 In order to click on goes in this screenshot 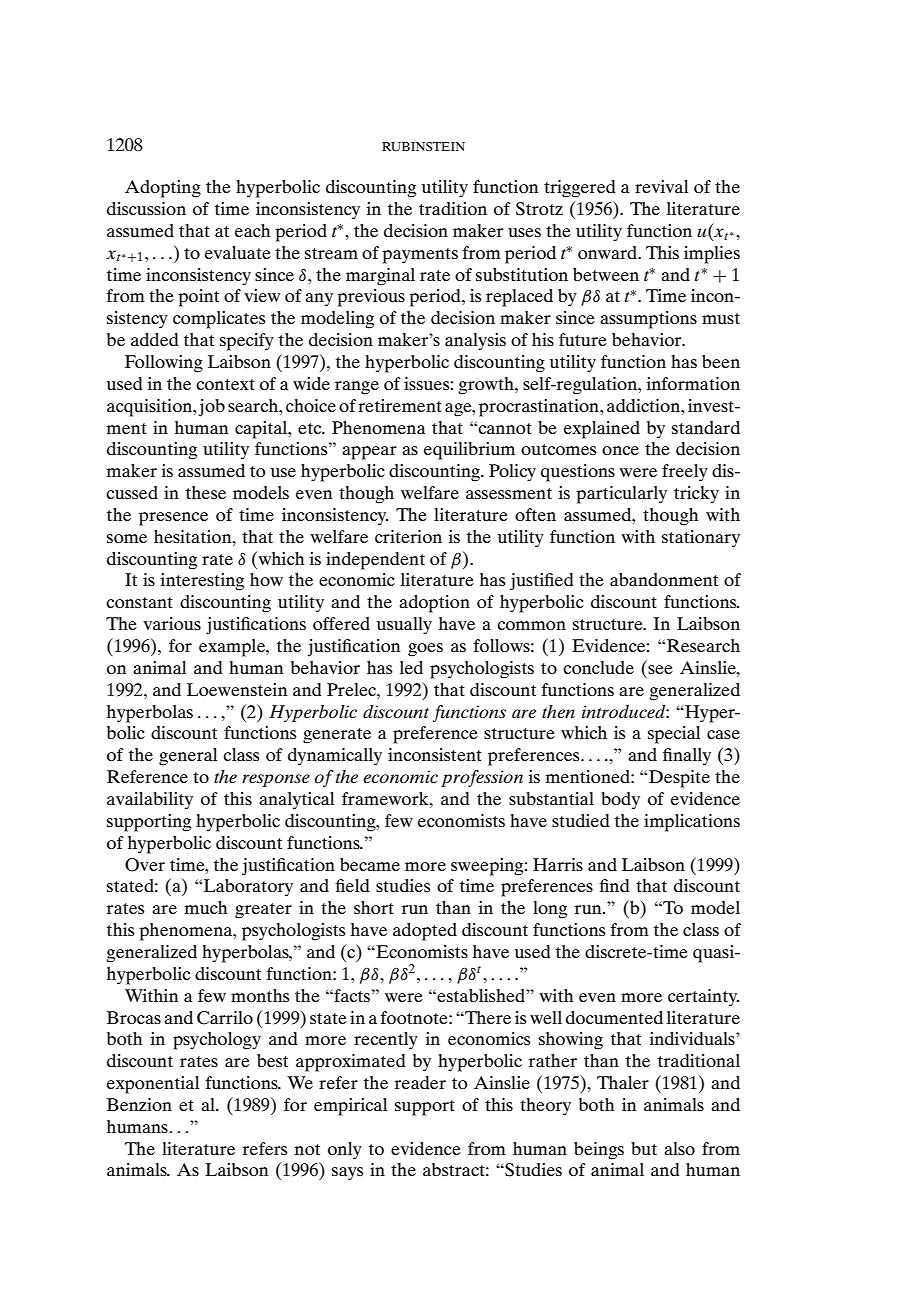, I will do `click(425, 650)`.
